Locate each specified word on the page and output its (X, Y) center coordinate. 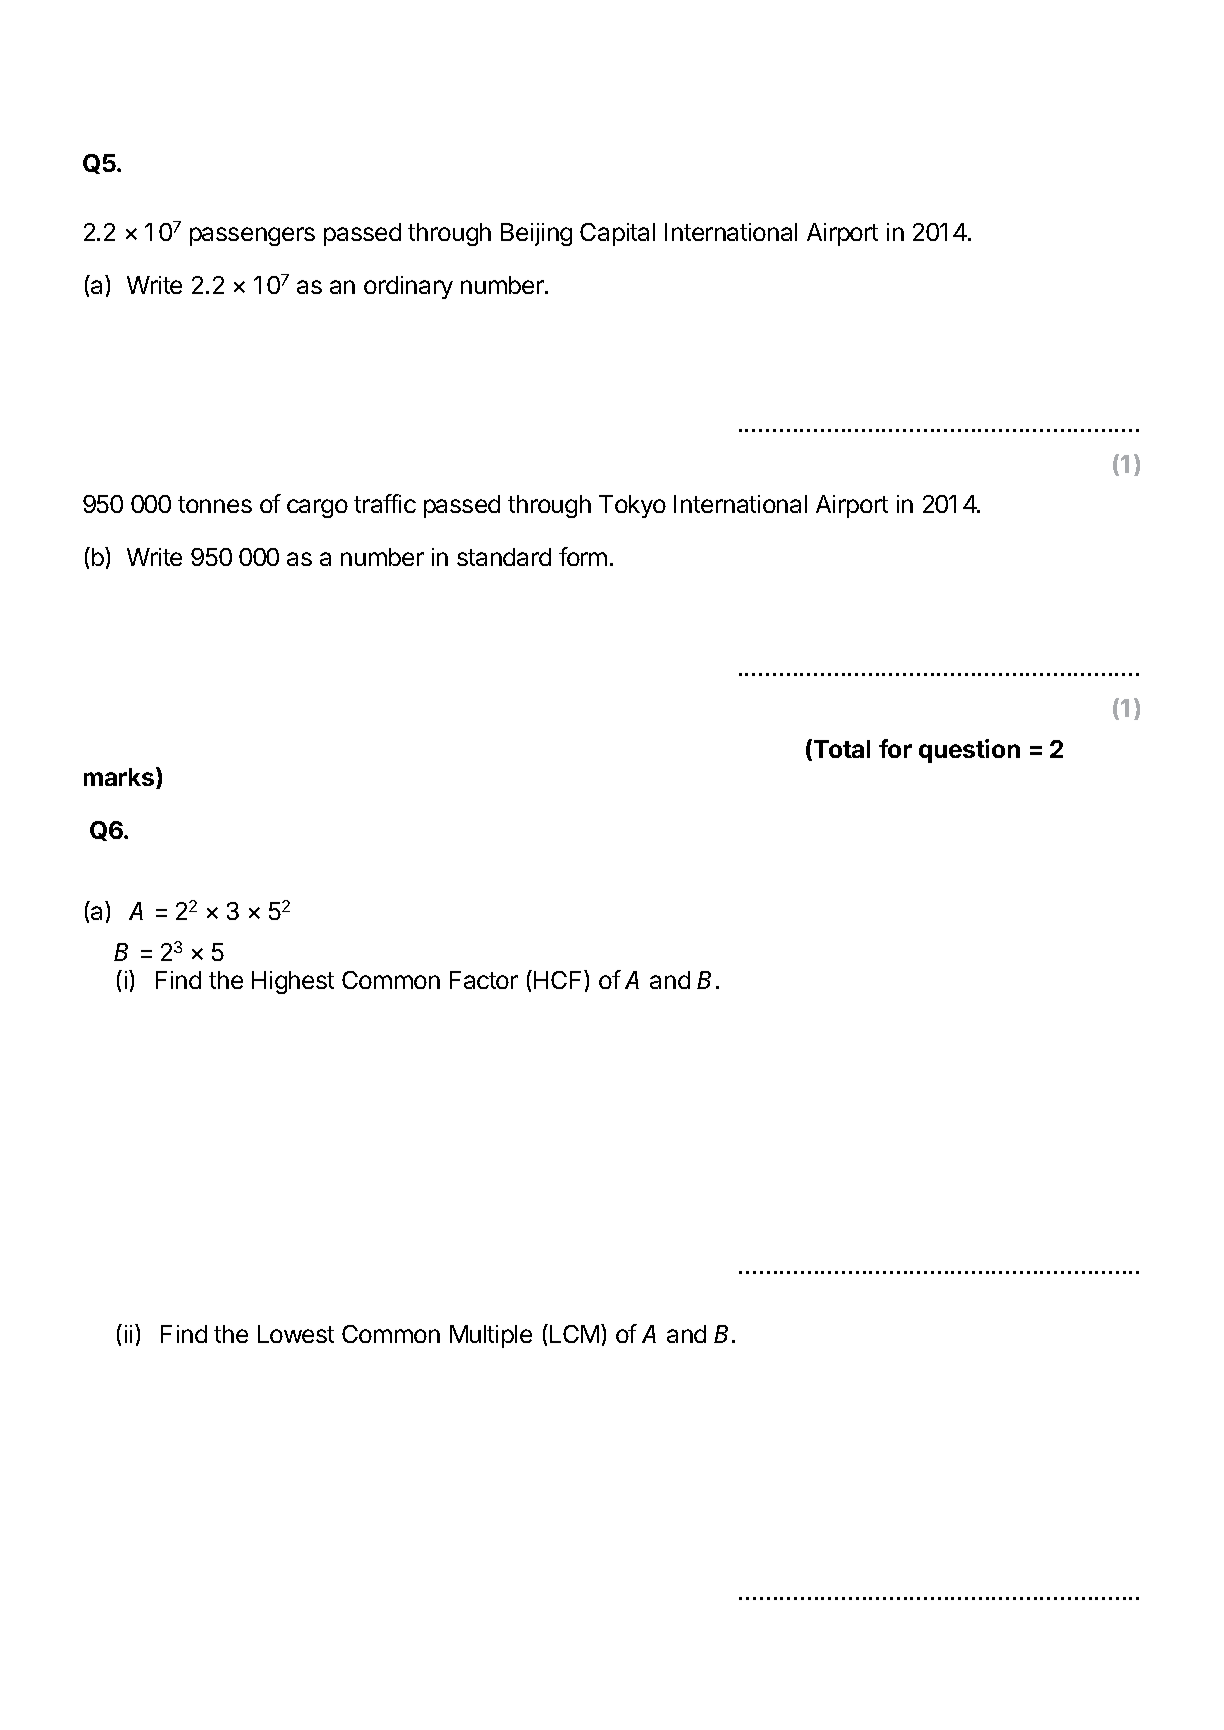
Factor (484, 980)
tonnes (215, 504)
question (969, 751)
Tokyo (632, 506)
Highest (293, 982)
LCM (574, 1334)
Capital (617, 234)
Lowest (296, 1334)
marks (120, 778)
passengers (252, 236)
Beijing (536, 234)
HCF (559, 979)
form (583, 556)
